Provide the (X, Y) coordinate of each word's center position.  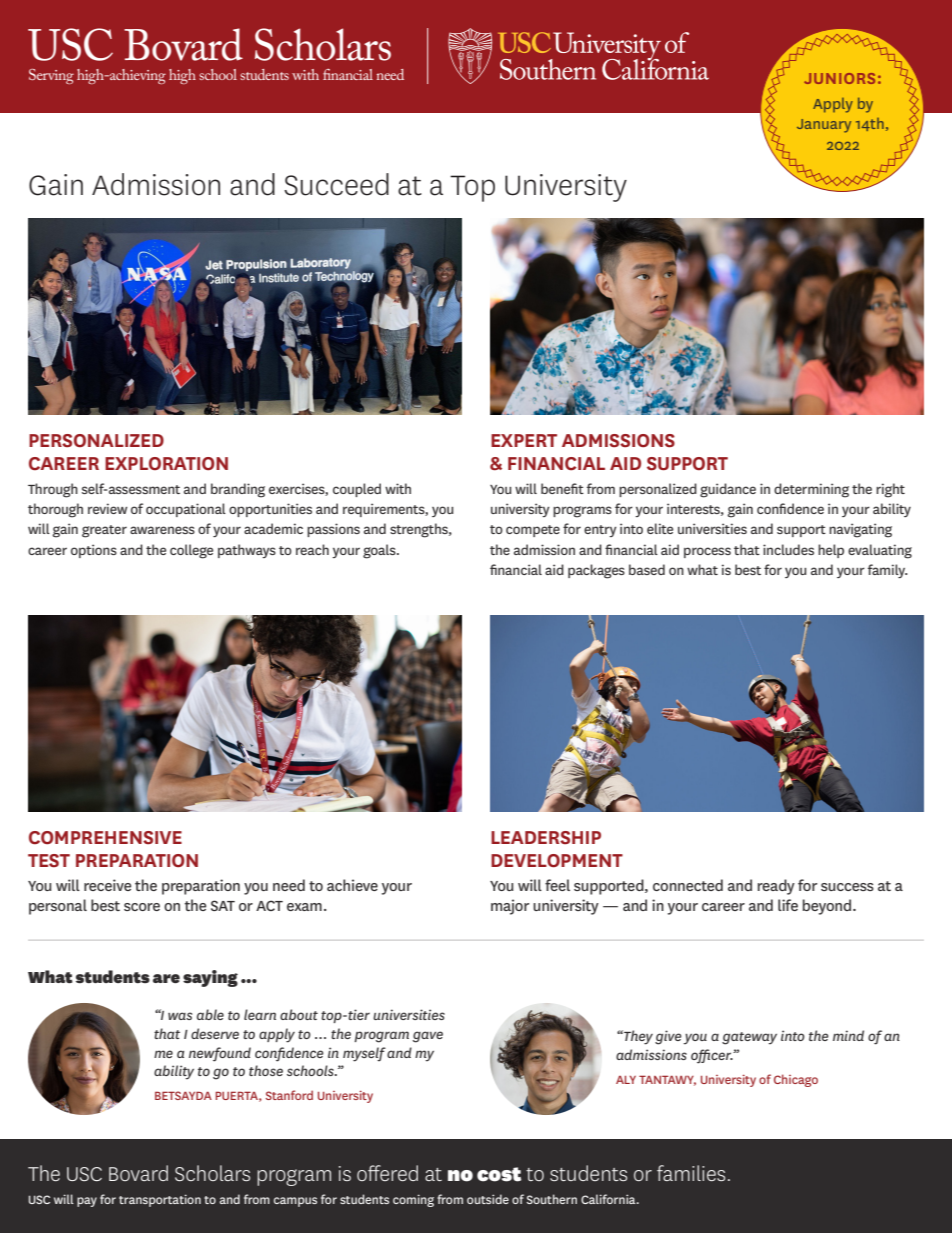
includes (788, 549)
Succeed (336, 184)
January (824, 126)
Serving (51, 76)
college (191, 551)
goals (380, 551)
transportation (160, 1200)
